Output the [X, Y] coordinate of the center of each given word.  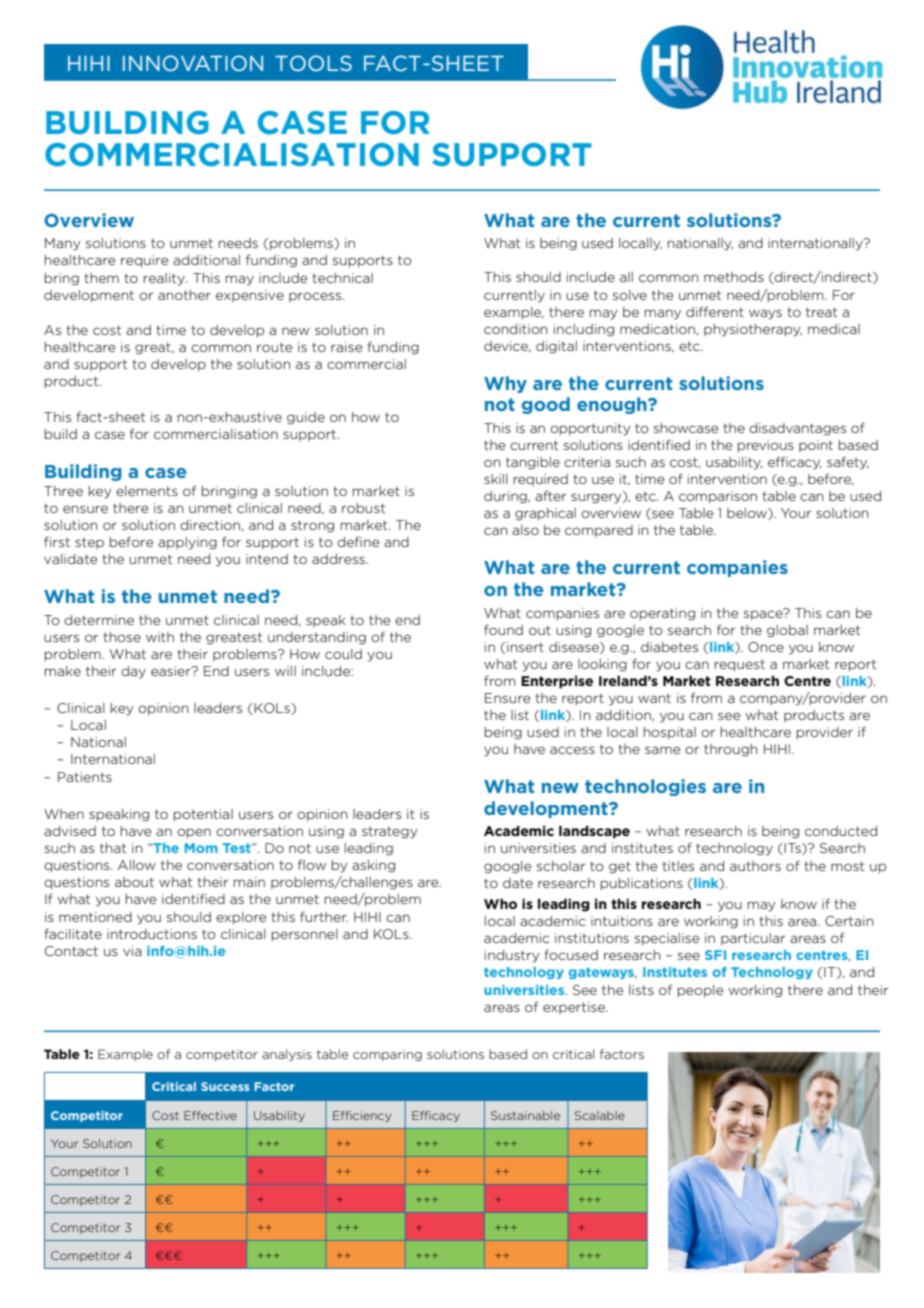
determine [99, 620]
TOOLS [313, 63]
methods [734, 277]
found [503, 629]
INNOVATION [193, 63]
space [764, 614]
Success [225, 1086]
